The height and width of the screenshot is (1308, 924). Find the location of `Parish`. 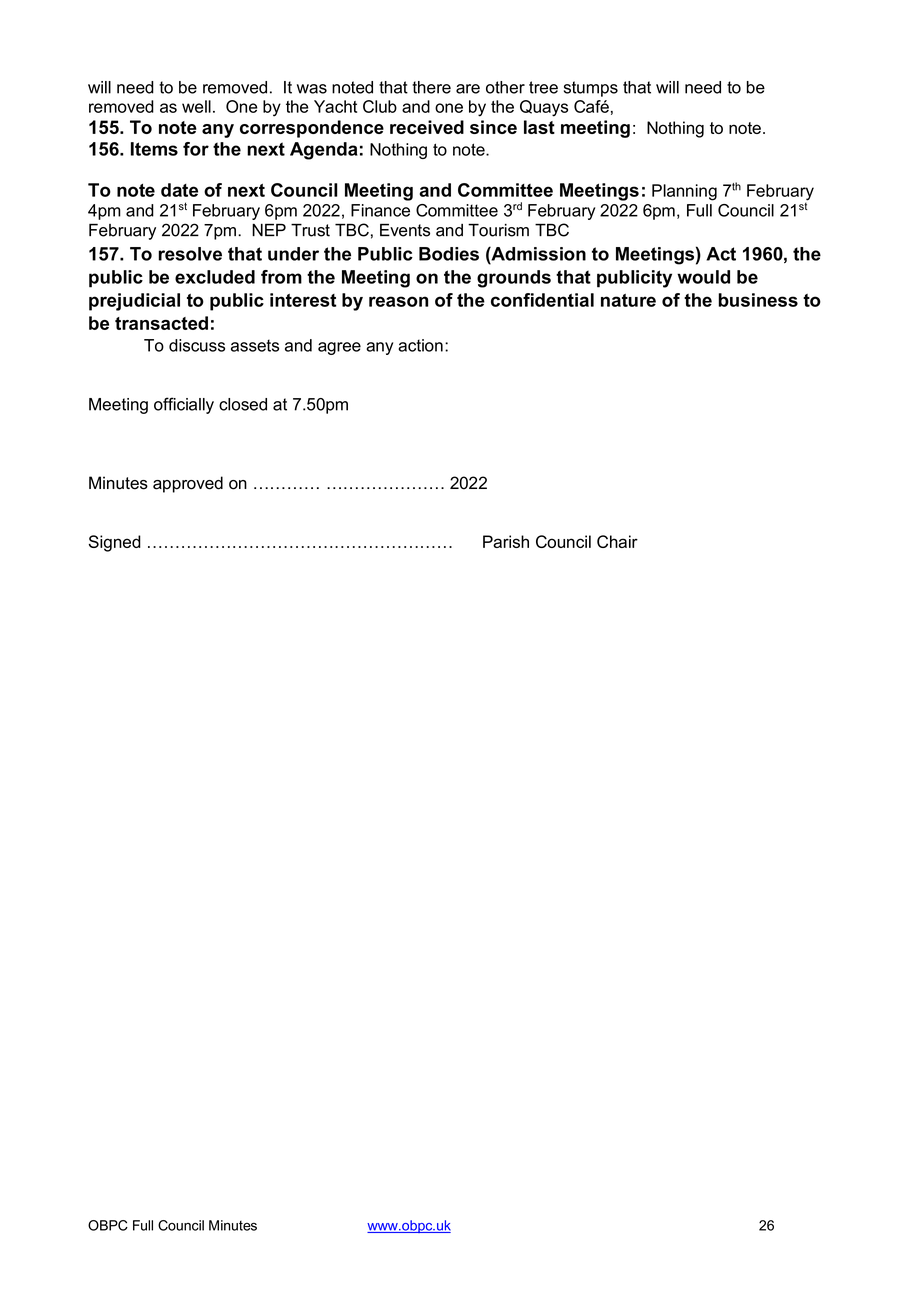

Parish is located at coordinates (506, 541).
